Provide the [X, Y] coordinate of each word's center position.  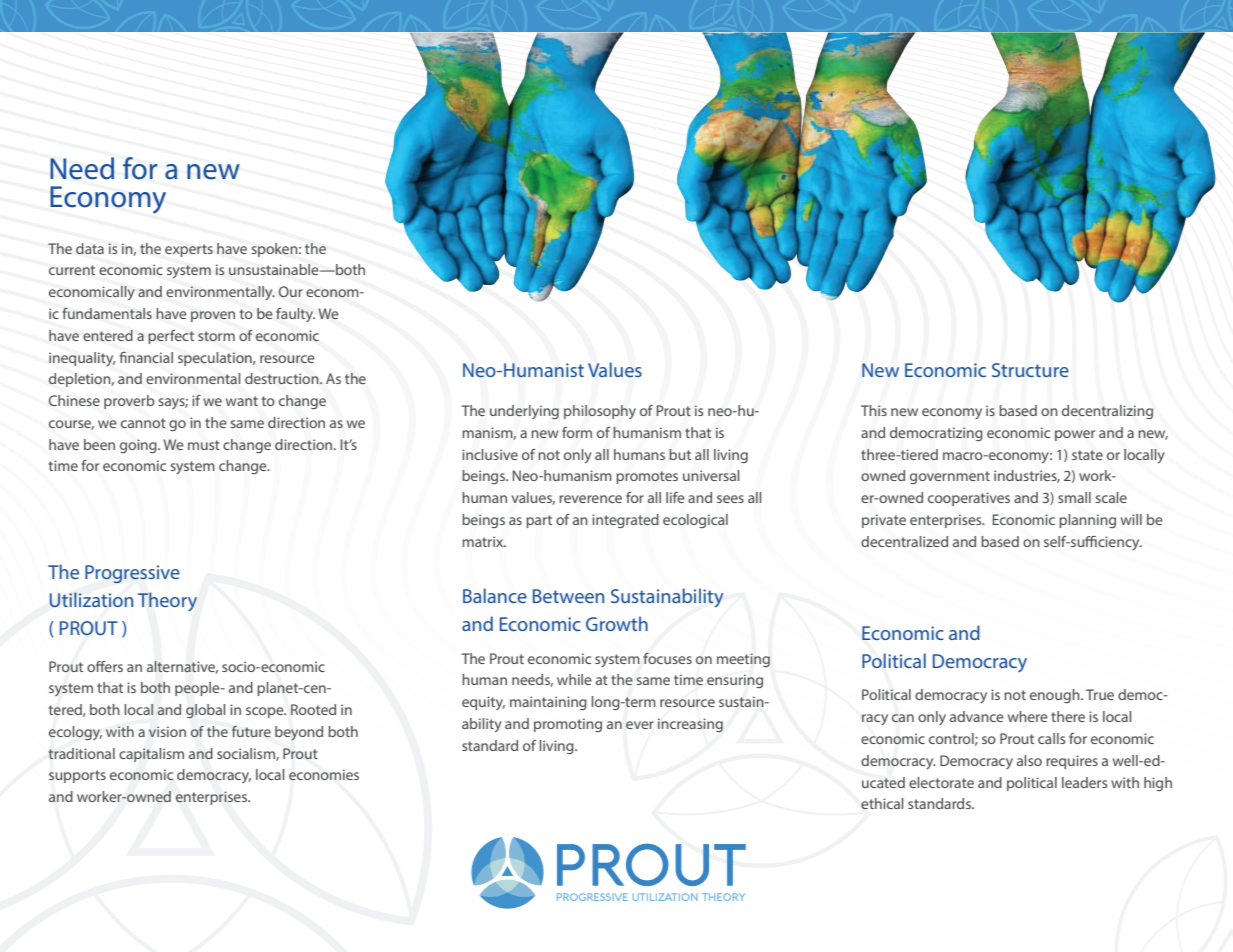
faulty [295, 315]
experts [189, 250]
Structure [1030, 370]
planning [1087, 521]
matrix [484, 541]
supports [77, 776]
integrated [625, 521]
